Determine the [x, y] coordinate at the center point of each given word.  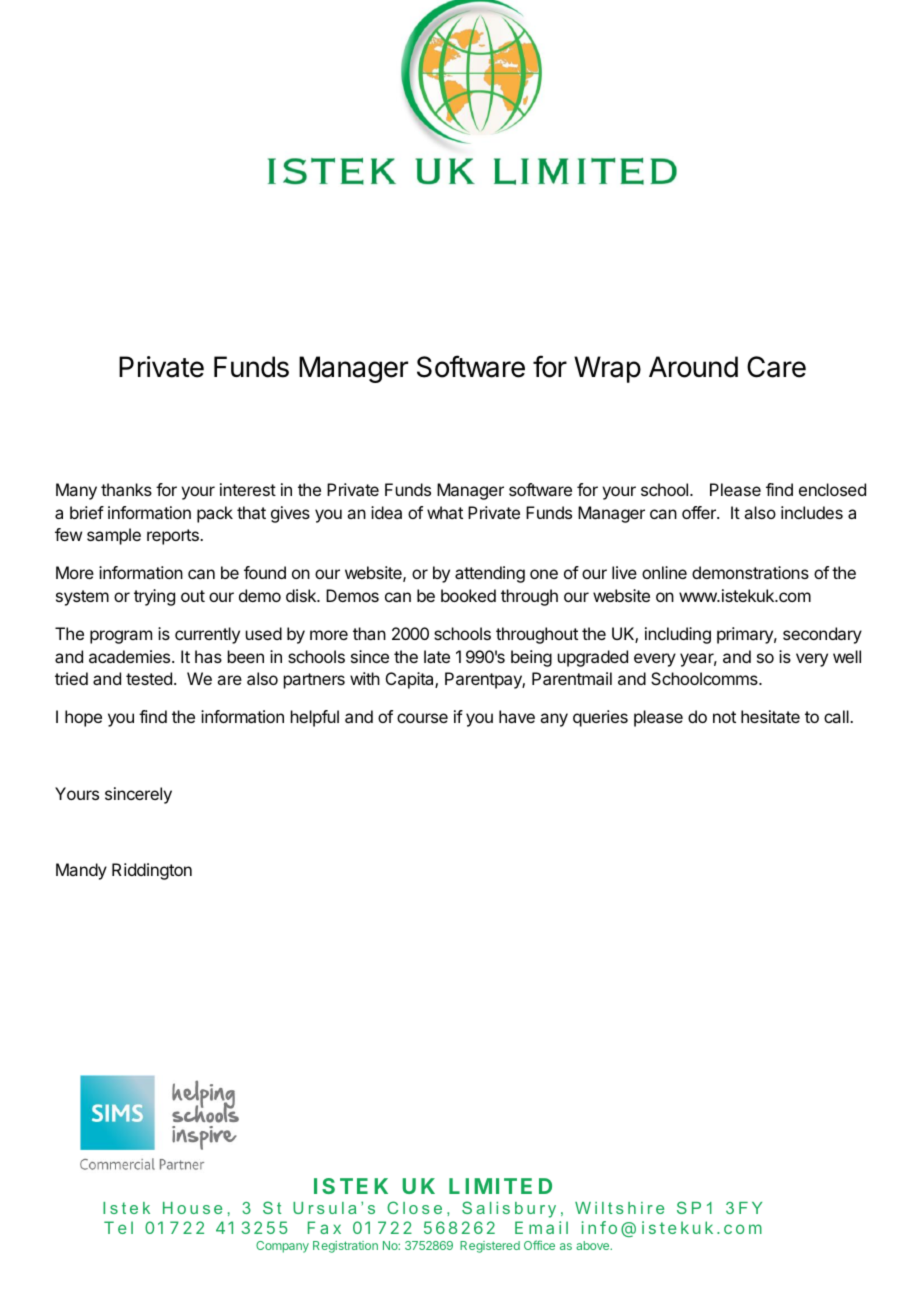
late [437, 656]
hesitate [770, 716]
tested [149, 678]
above [594, 1245]
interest [248, 489]
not [724, 717]
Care [776, 367]
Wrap [607, 369]
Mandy [81, 871]
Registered [490, 1247]
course [422, 718]
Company [282, 1247]
